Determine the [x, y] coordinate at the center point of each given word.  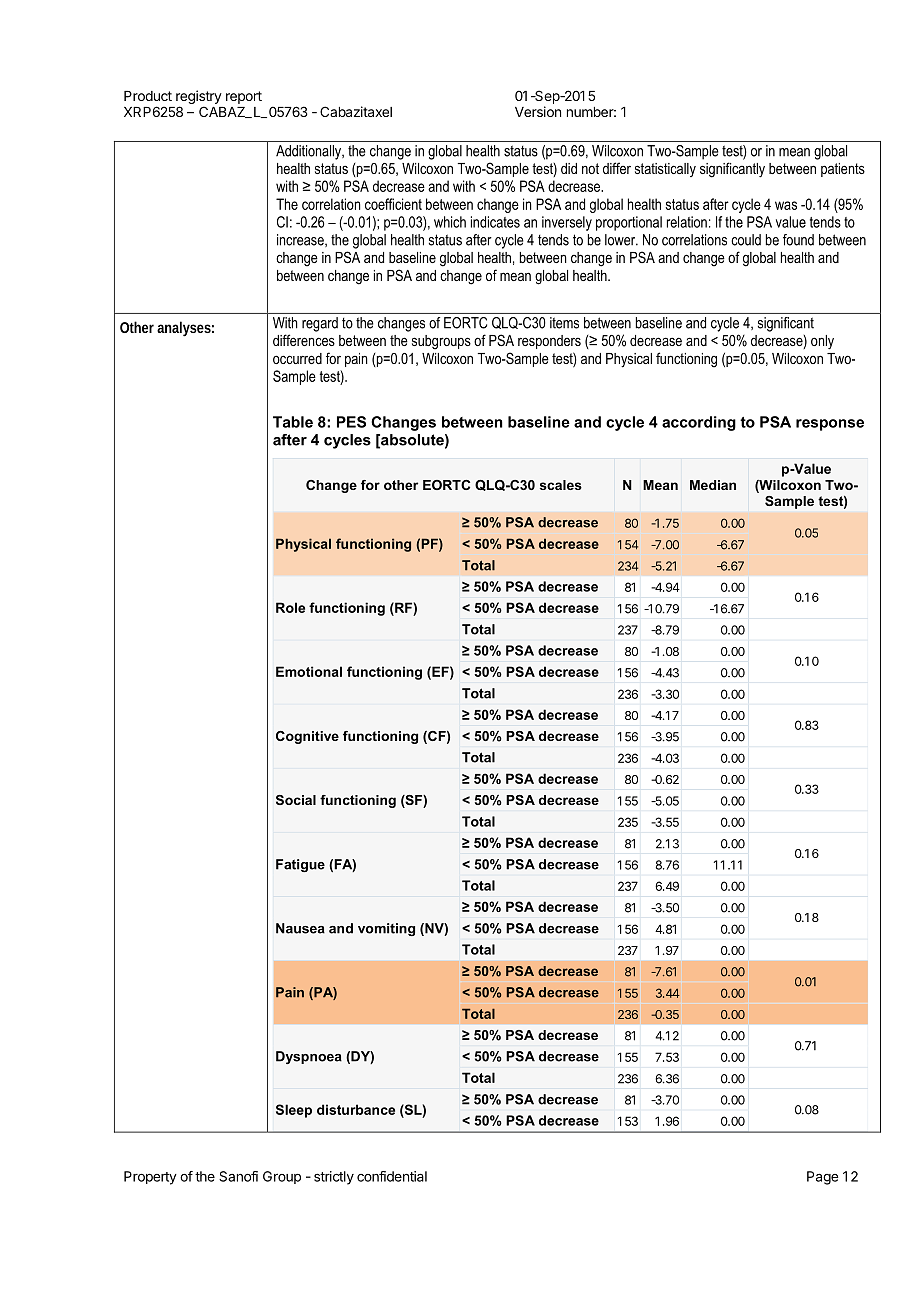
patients [843, 170]
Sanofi [238, 1176]
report [244, 97]
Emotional [309, 671]
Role [290, 607]
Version [538, 111]
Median [713, 485]
